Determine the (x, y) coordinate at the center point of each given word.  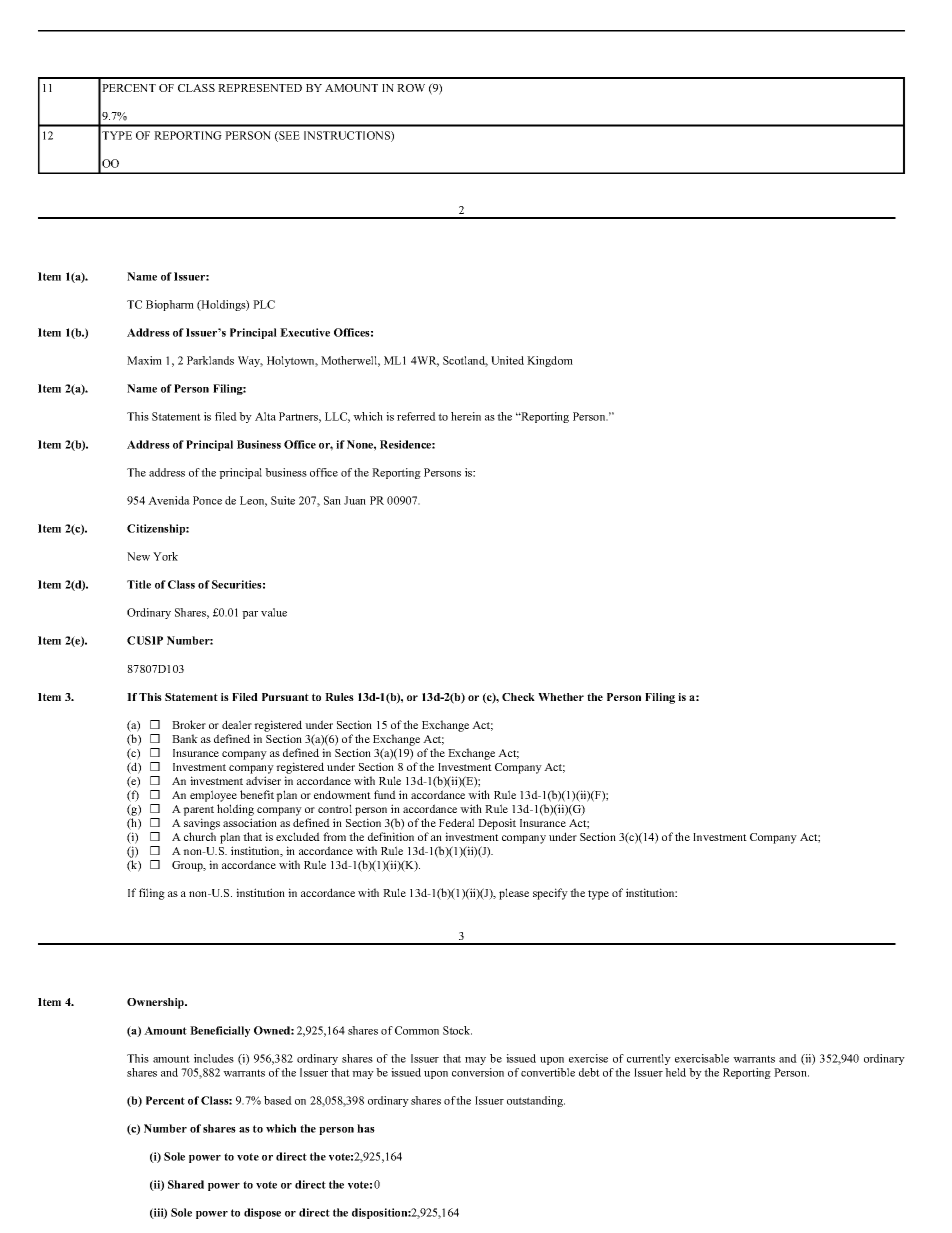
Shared (186, 1184)
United (507, 360)
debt (589, 1072)
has (366, 1128)
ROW (411, 88)
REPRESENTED (260, 88)
